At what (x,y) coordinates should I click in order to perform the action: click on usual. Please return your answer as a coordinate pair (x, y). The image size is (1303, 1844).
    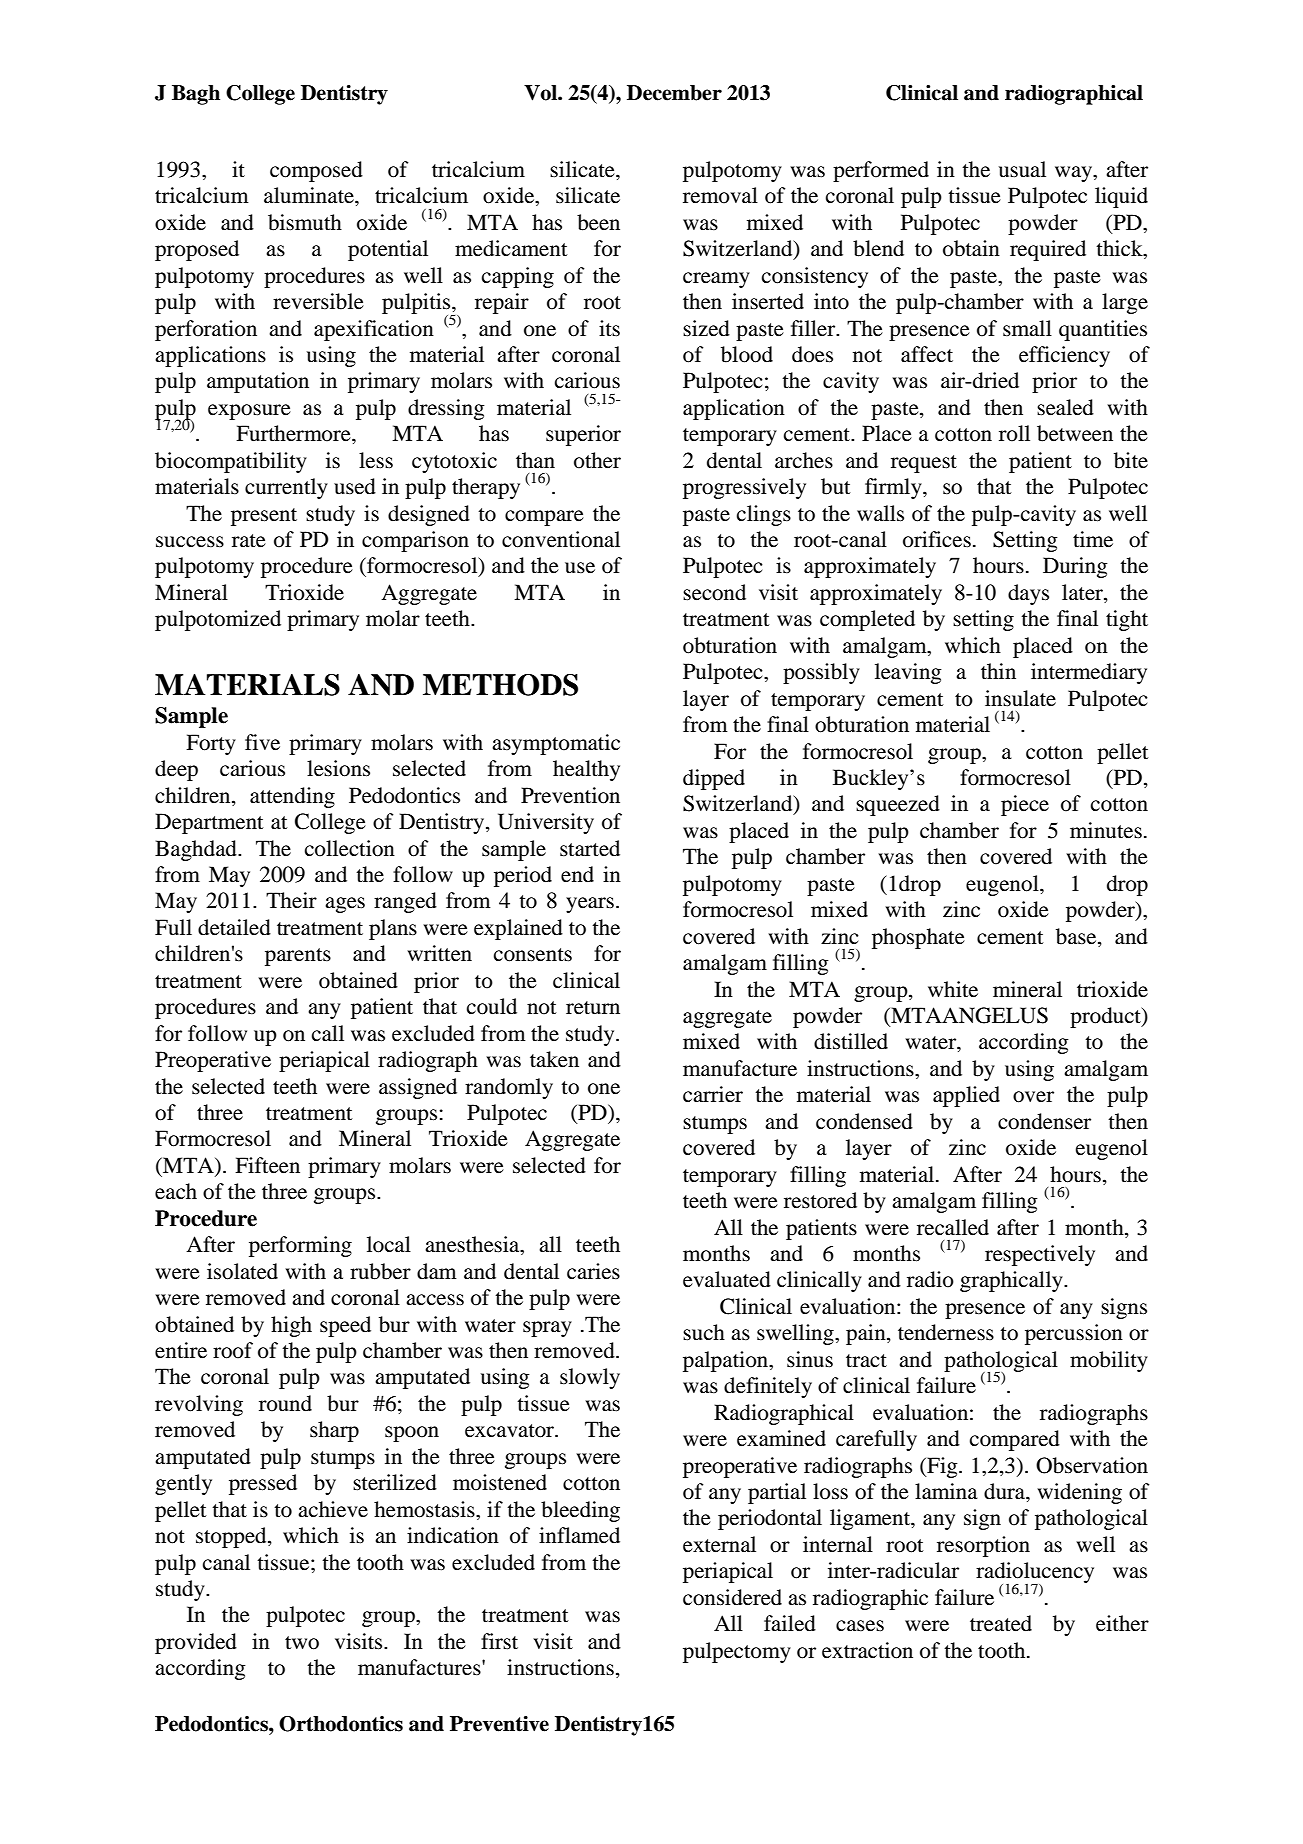
    Looking at the image, I should click on (1022, 169).
